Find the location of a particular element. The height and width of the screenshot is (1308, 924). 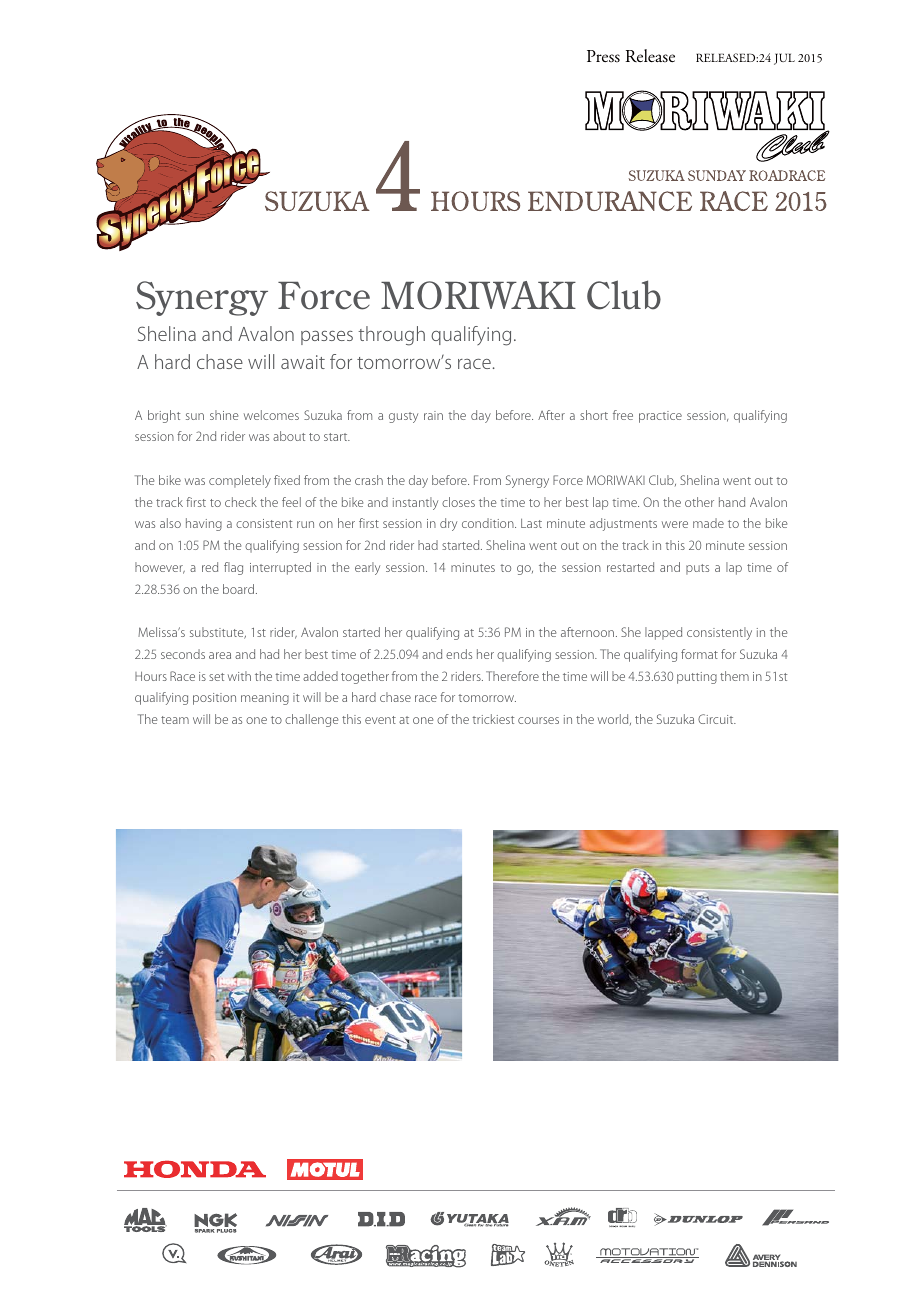

practice is located at coordinates (660, 417).
